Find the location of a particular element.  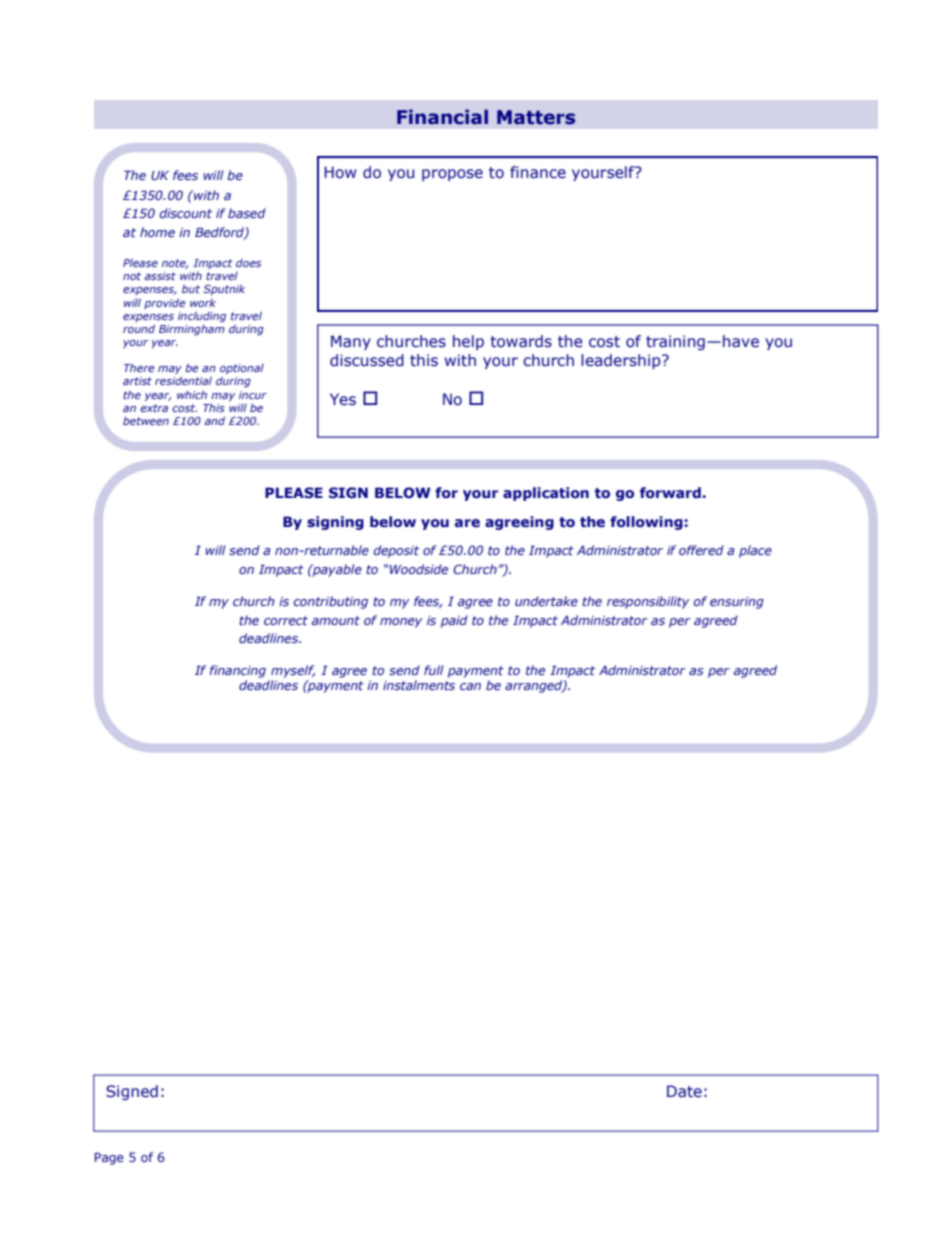

responsibility is located at coordinates (648, 602).
